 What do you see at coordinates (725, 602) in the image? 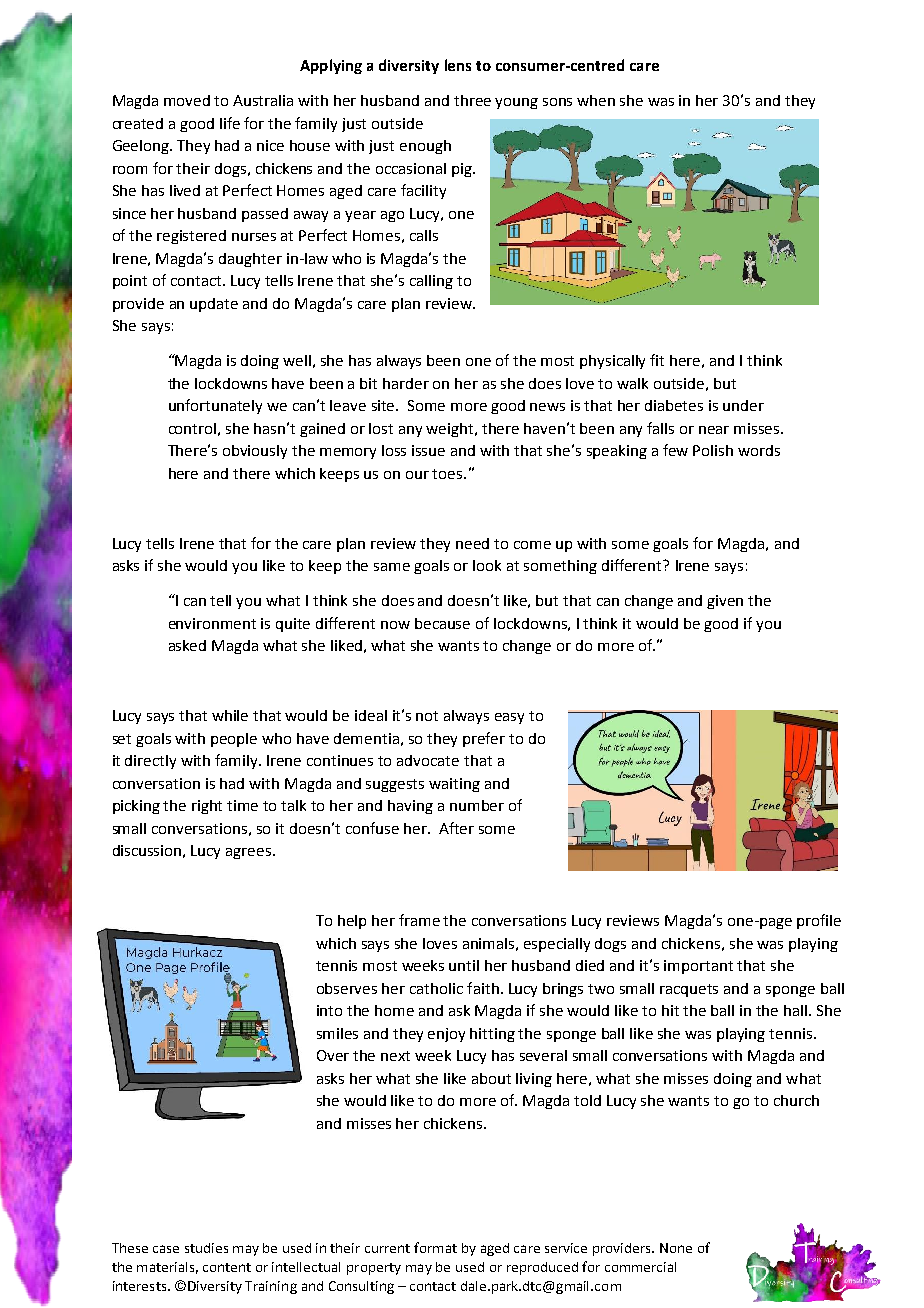
I see `given` at bounding box center [725, 602].
